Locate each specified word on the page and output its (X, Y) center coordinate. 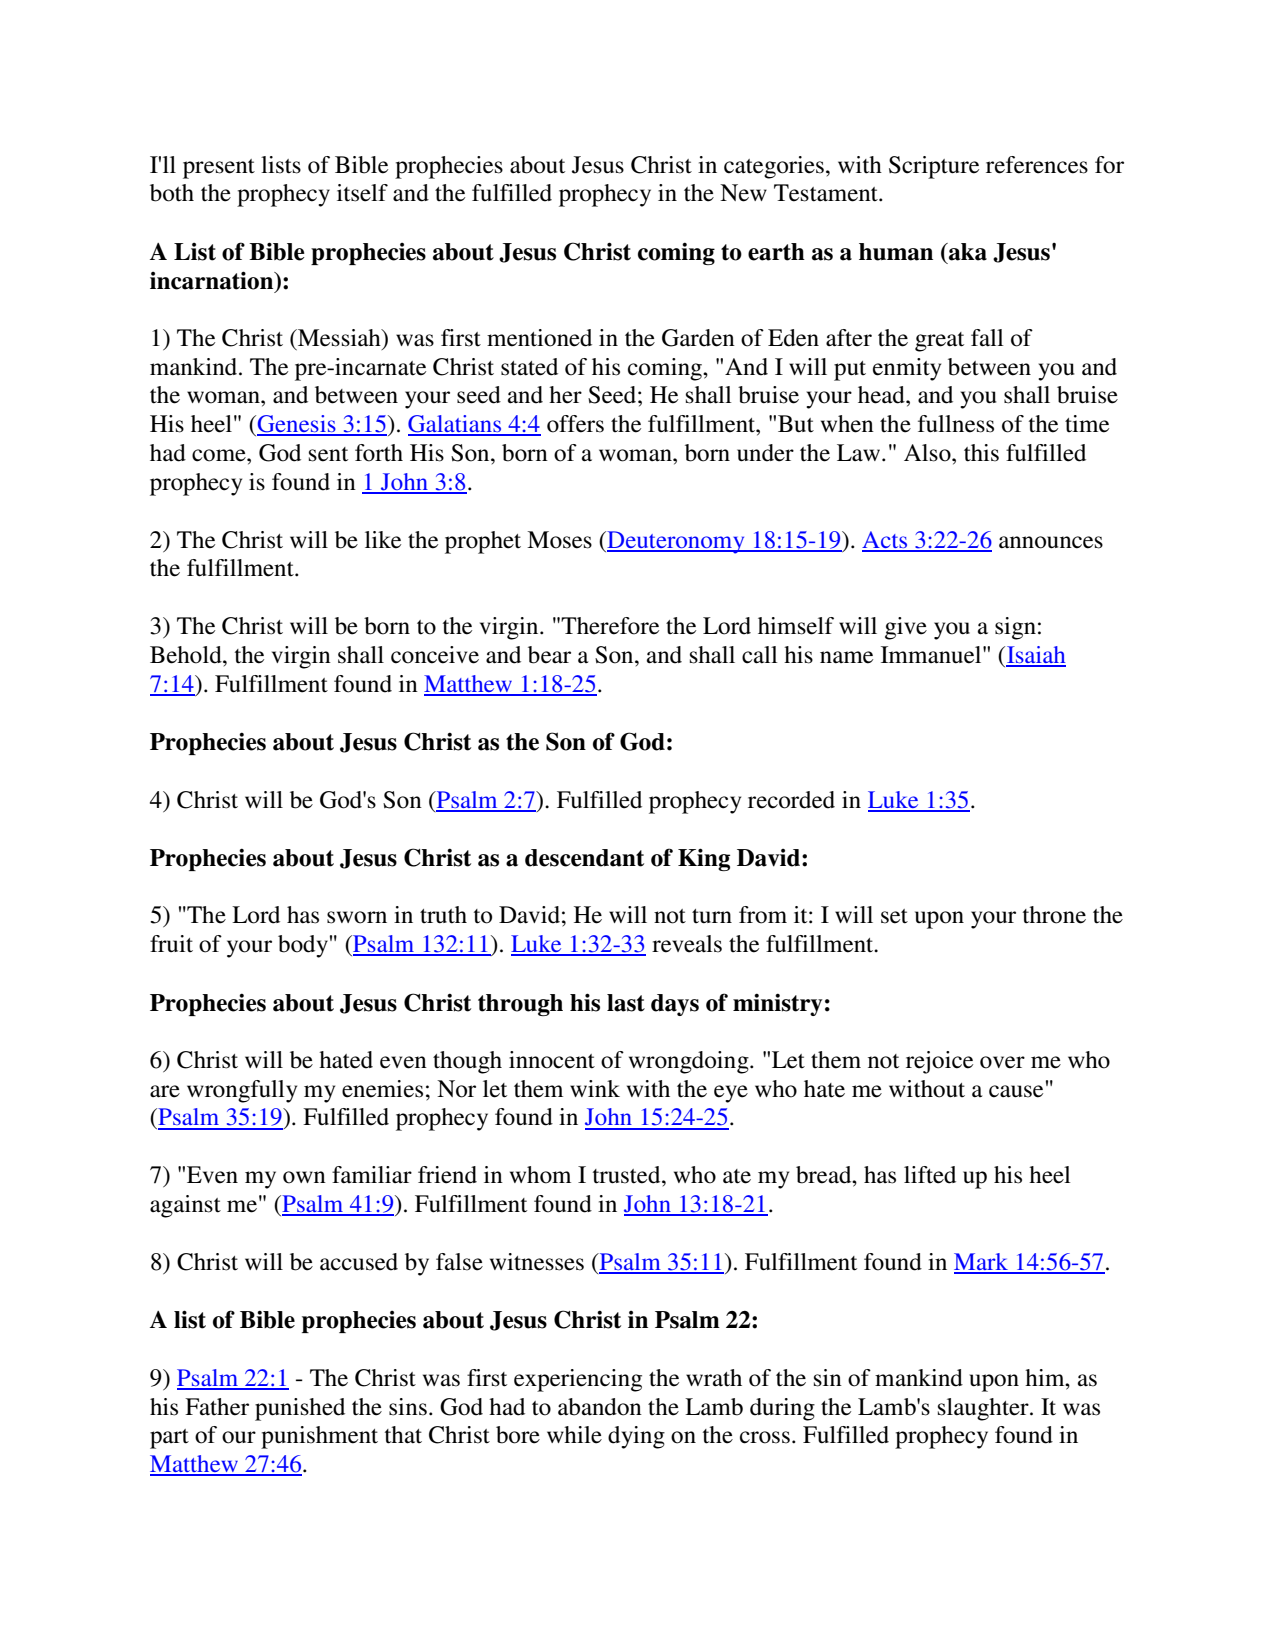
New (743, 193)
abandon (600, 1407)
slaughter (984, 1409)
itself (362, 193)
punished (300, 1409)
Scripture (934, 167)
